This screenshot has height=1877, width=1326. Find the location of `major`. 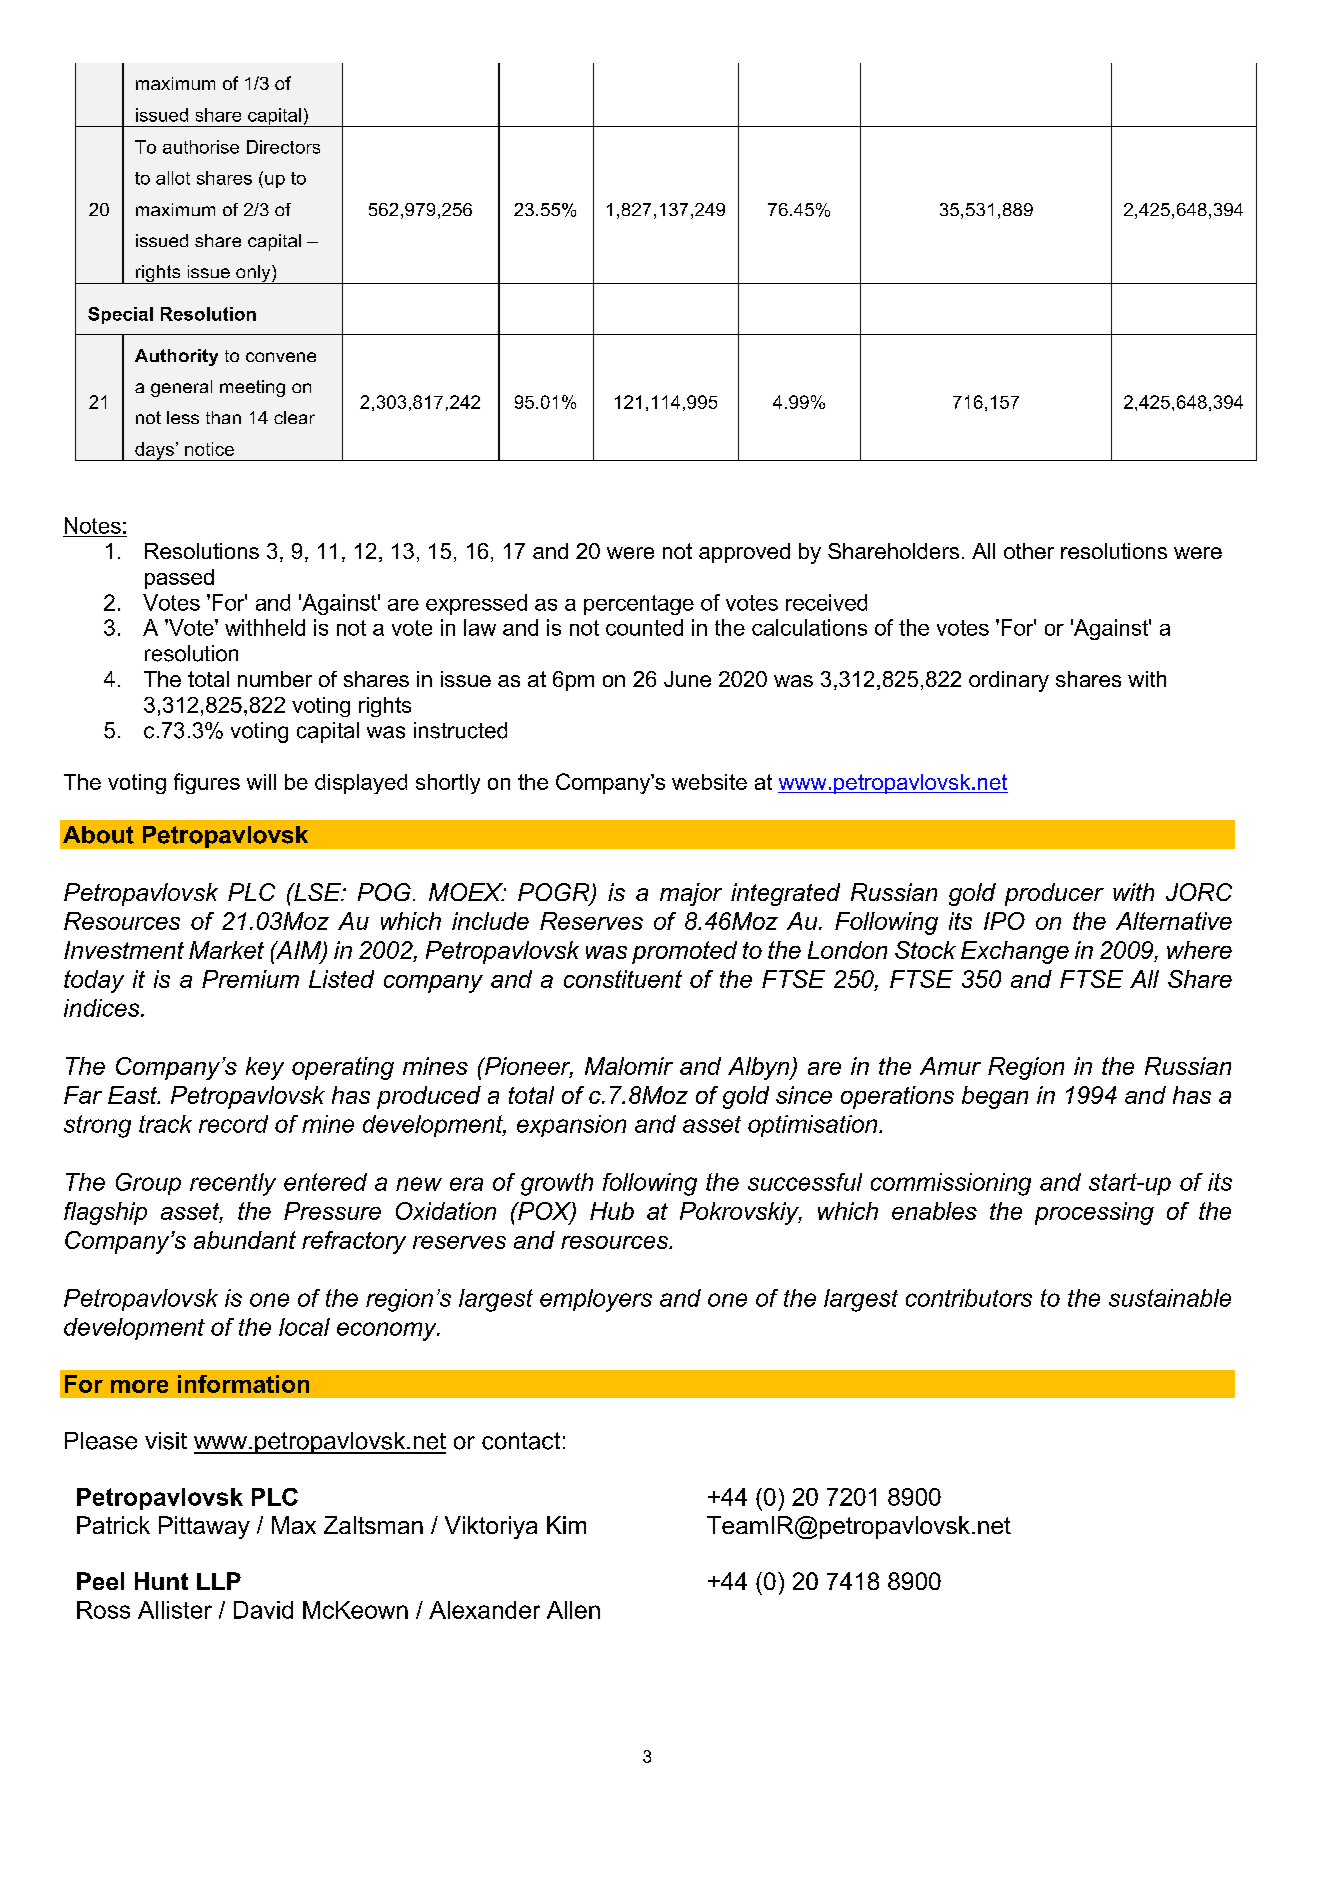

major is located at coordinates (691, 894).
